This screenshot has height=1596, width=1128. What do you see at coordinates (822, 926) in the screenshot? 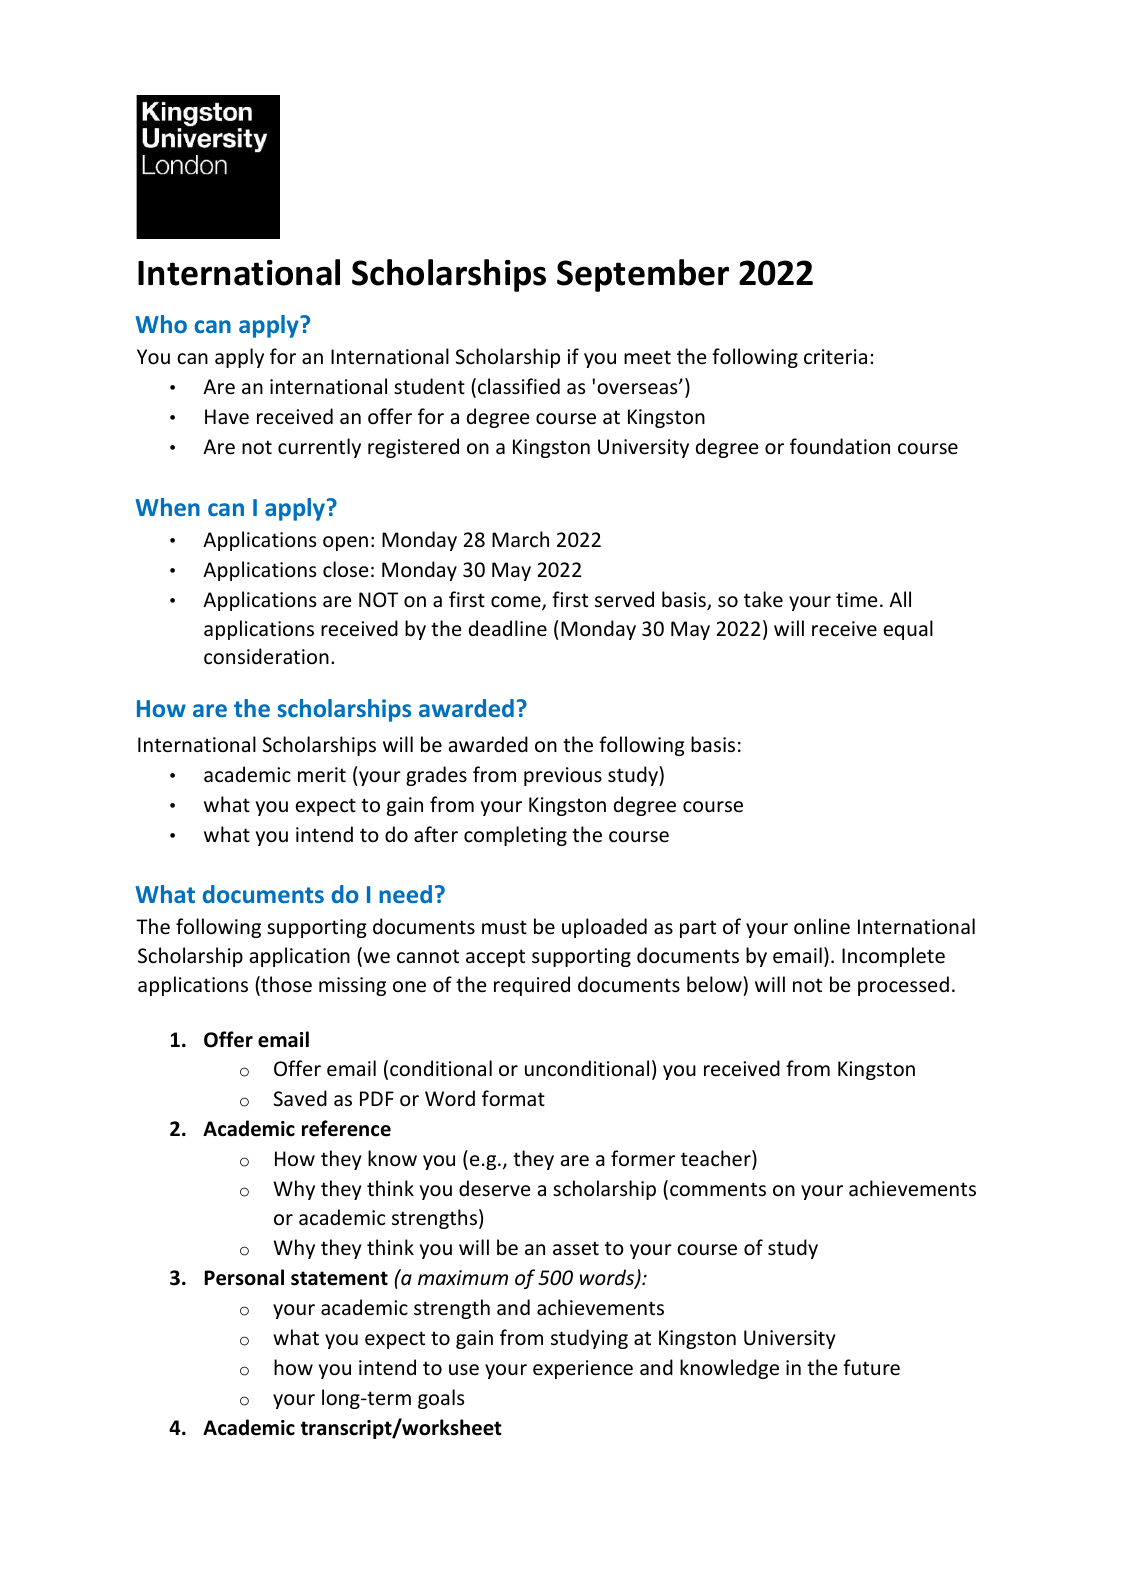
I see `online` at bounding box center [822, 926].
